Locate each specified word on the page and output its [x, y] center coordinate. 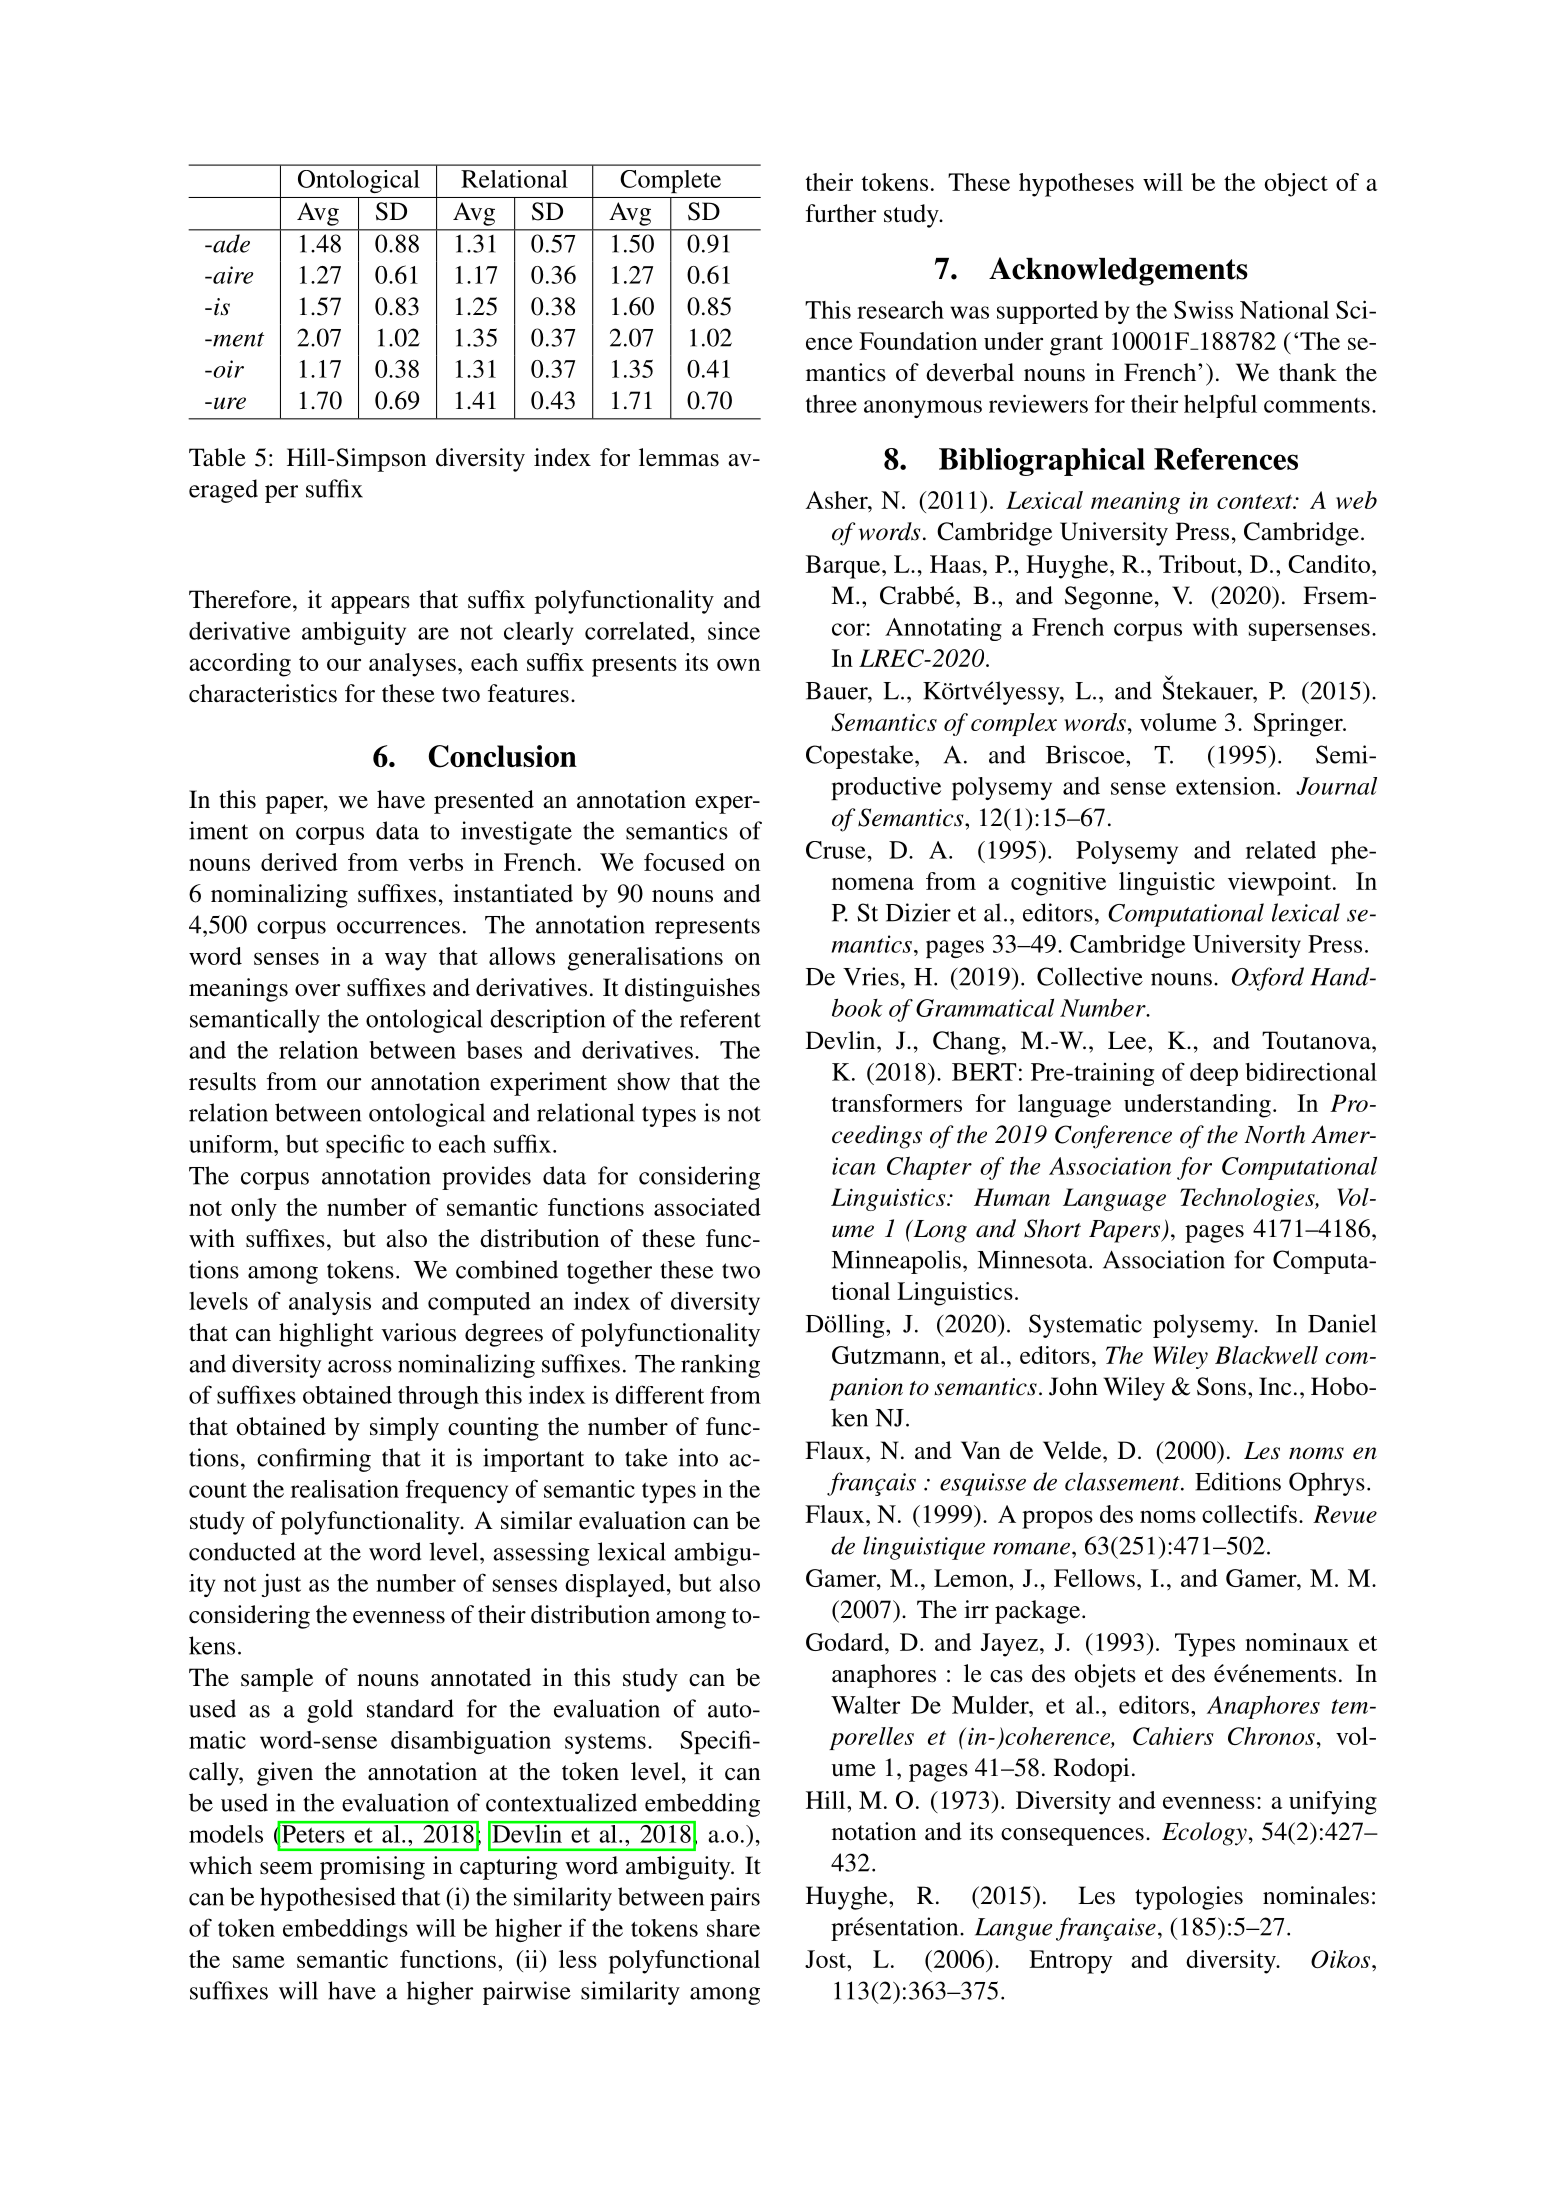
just [281, 1585]
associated [707, 1207]
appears [370, 605]
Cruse [836, 850]
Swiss [1203, 310]
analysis [330, 1303]
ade [230, 243]
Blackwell [1266, 1355]
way [406, 961]
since [734, 630]
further [841, 213]
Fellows [1094, 1578]
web [1356, 500]
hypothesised [328, 1899]
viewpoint [1279, 884]
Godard [846, 1642]
